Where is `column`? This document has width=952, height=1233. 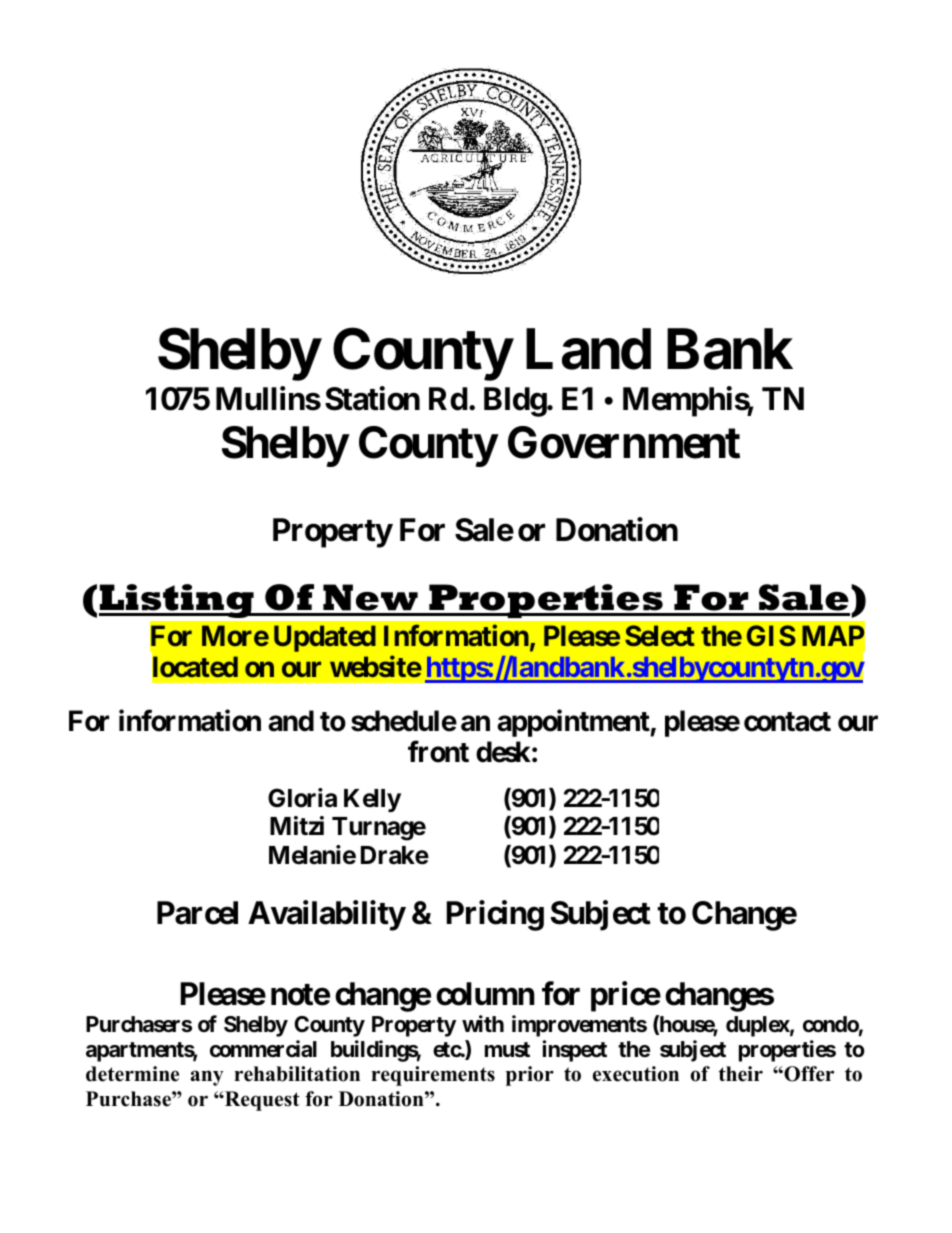 column is located at coordinates (485, 994).
